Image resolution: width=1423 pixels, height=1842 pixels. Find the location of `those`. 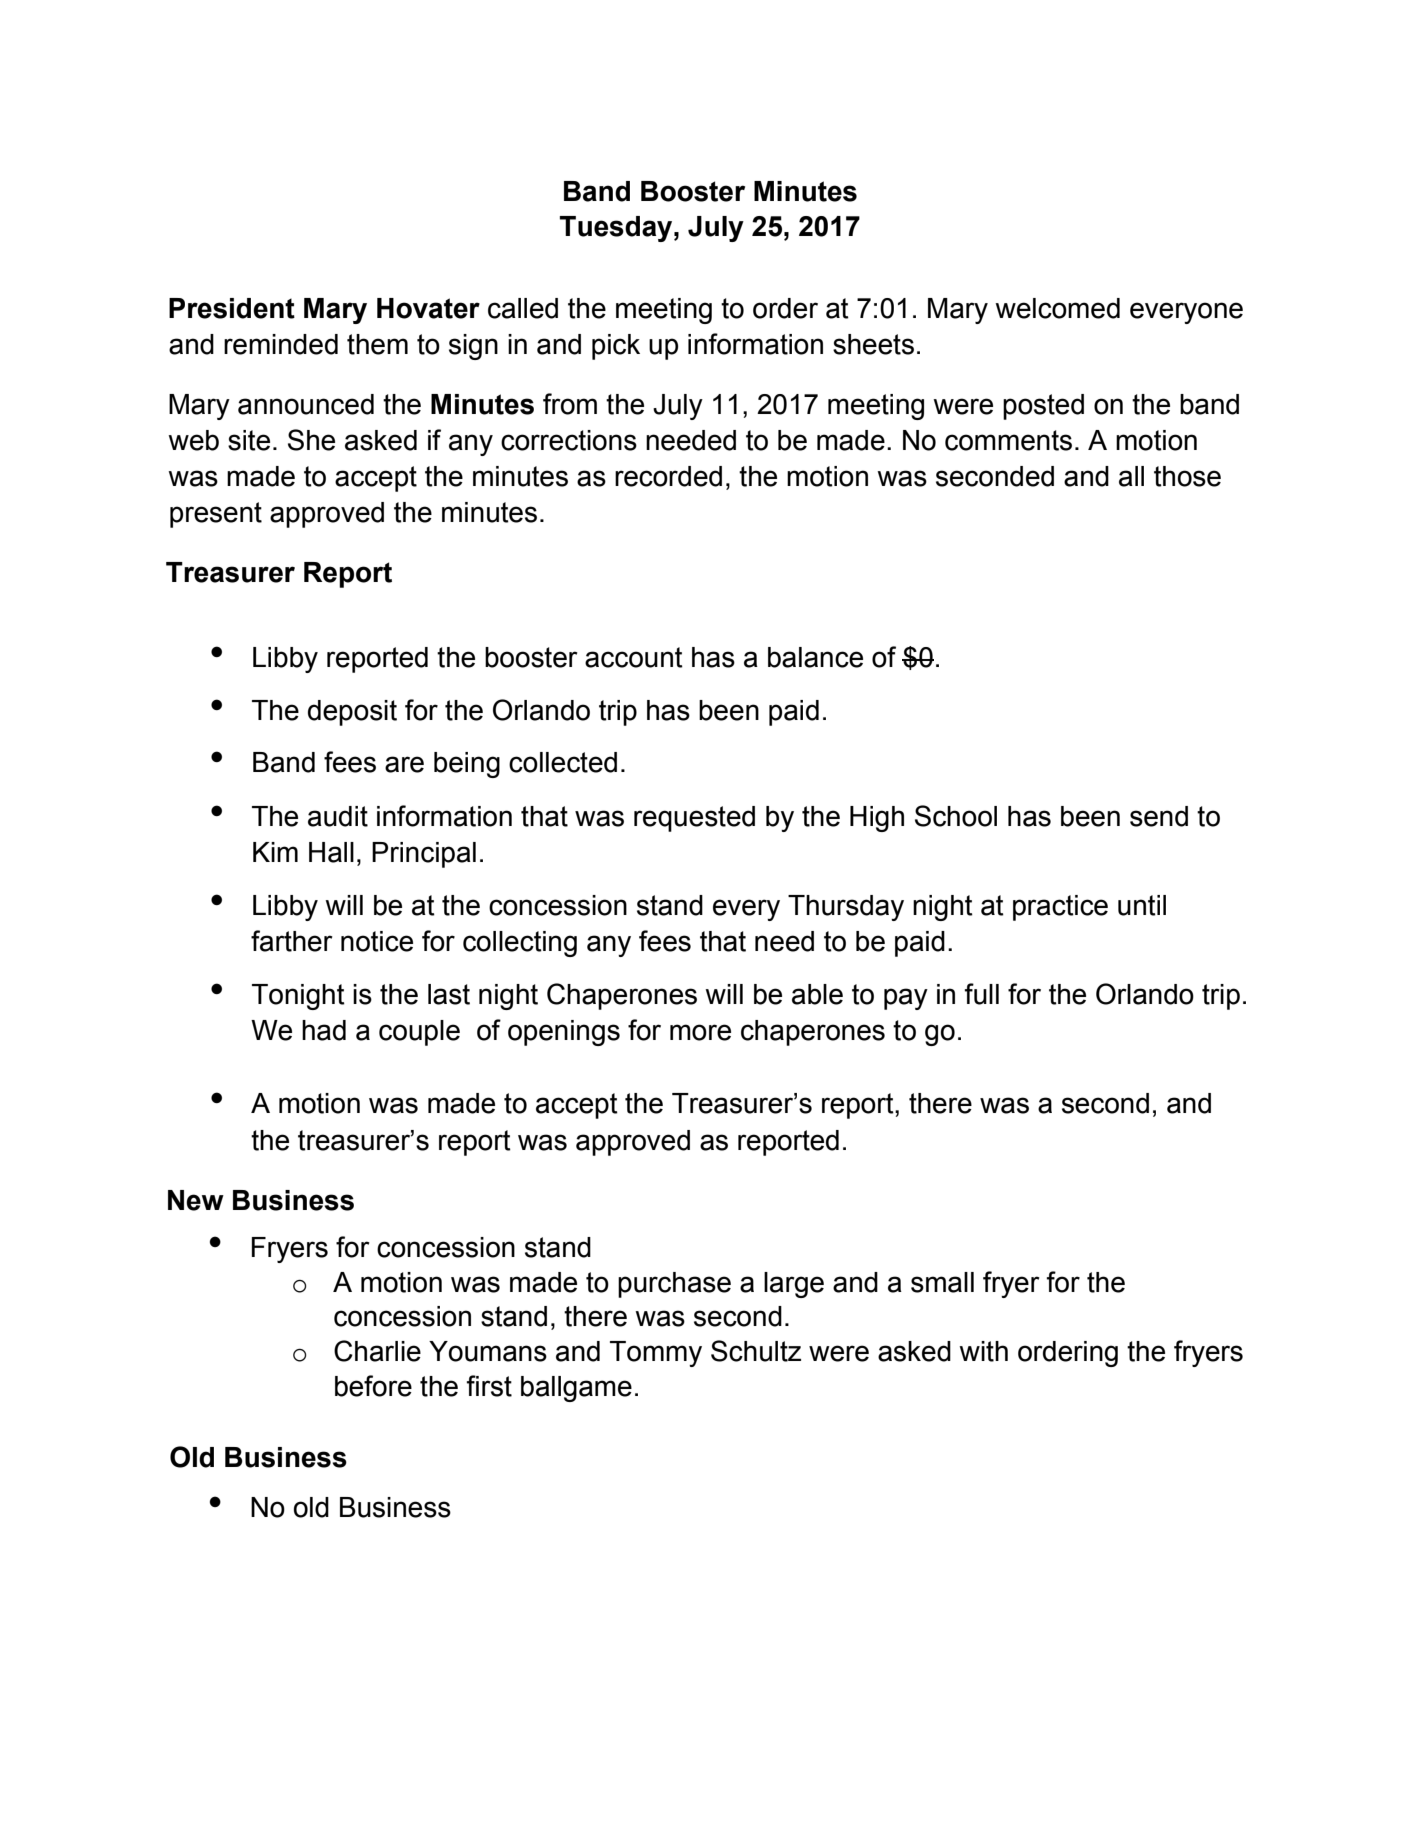

those is located at coordinates (1187, 476).
